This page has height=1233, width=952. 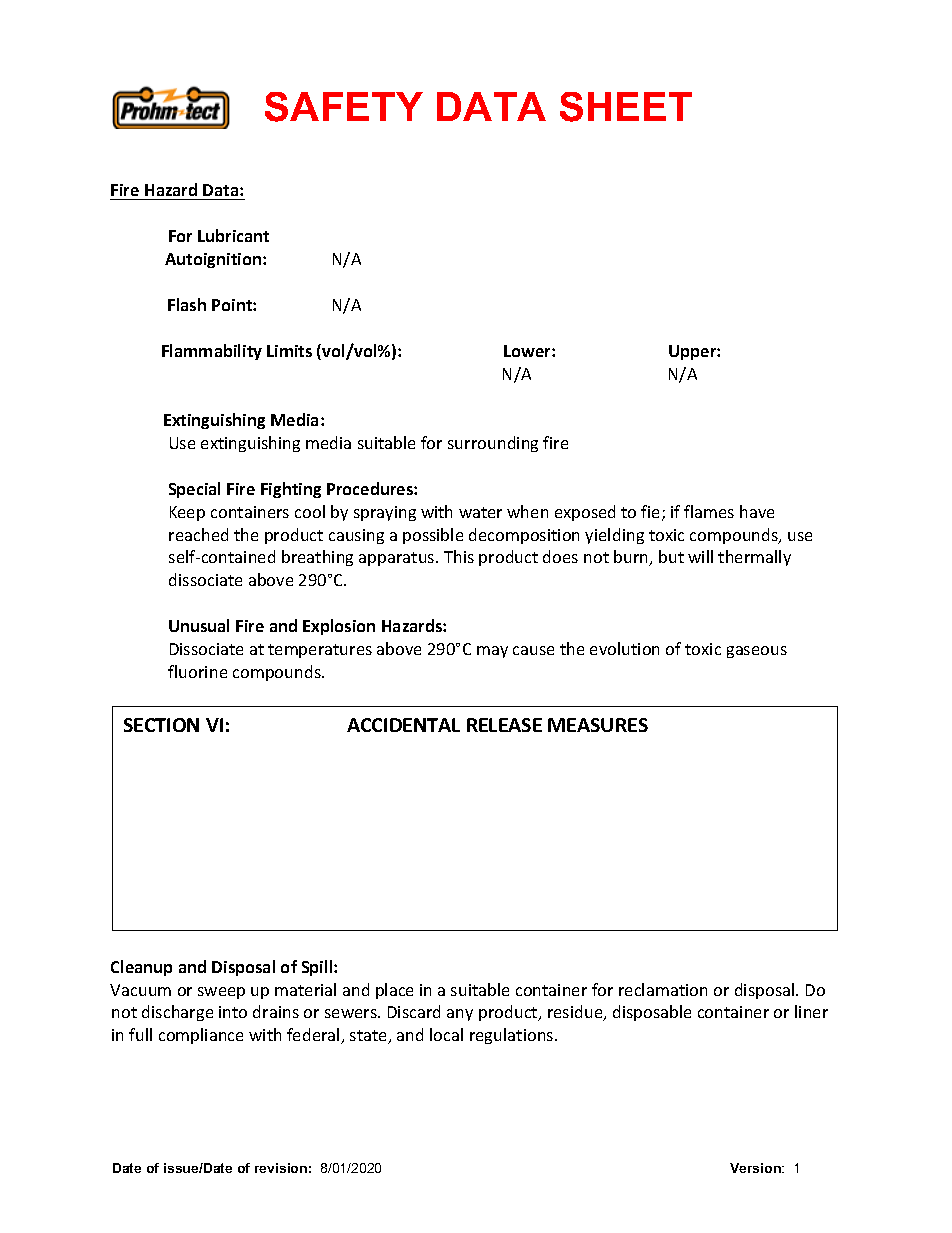 I want to click on revision, so click(x=281, y=1168).
